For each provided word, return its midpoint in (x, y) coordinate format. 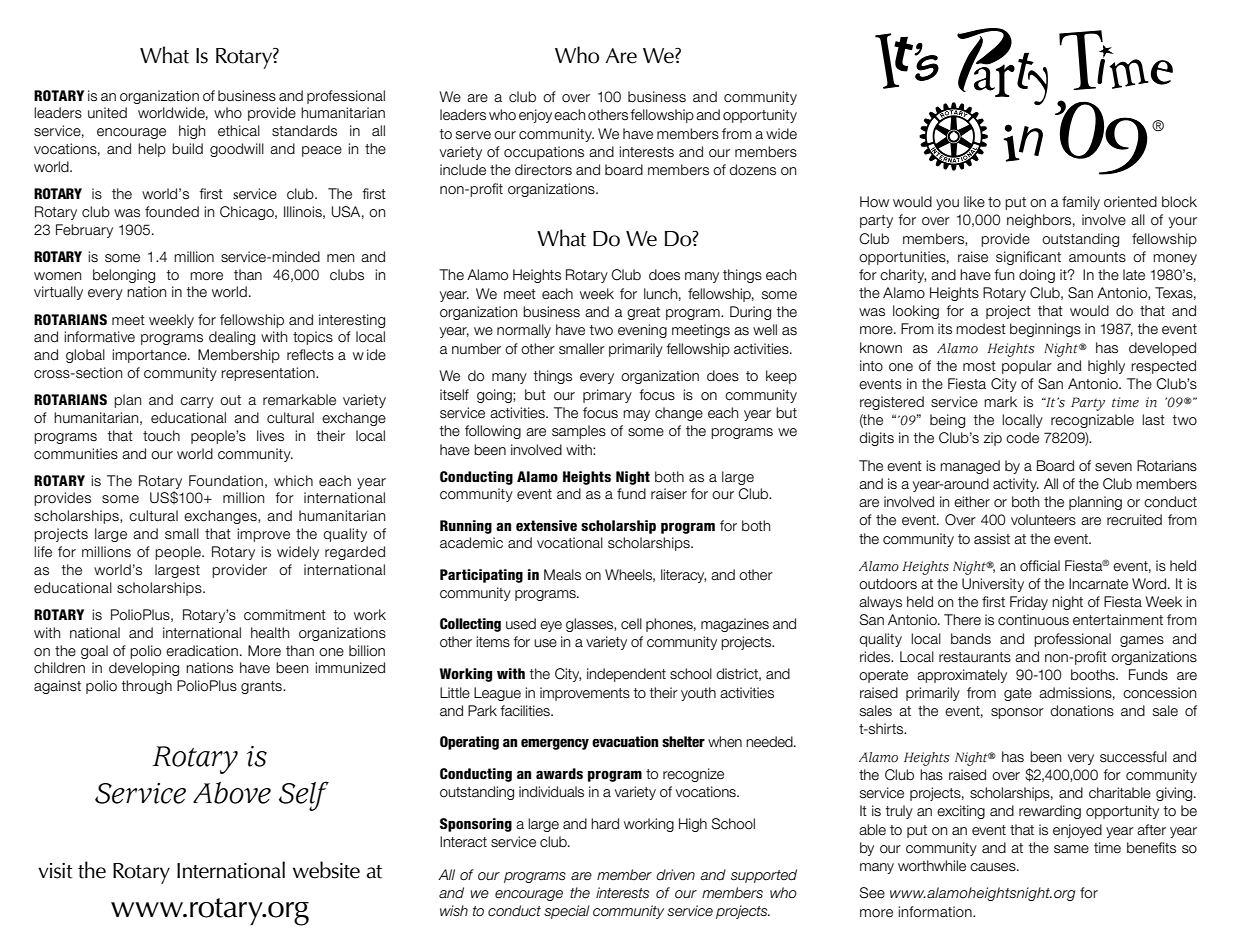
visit (55, 871)
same (1071, 849)
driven (675, 875)
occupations (544, 153)
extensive (546, 526)
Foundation (226, 481)
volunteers (1043, 520)
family (1081, 203)
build (187, 149)
